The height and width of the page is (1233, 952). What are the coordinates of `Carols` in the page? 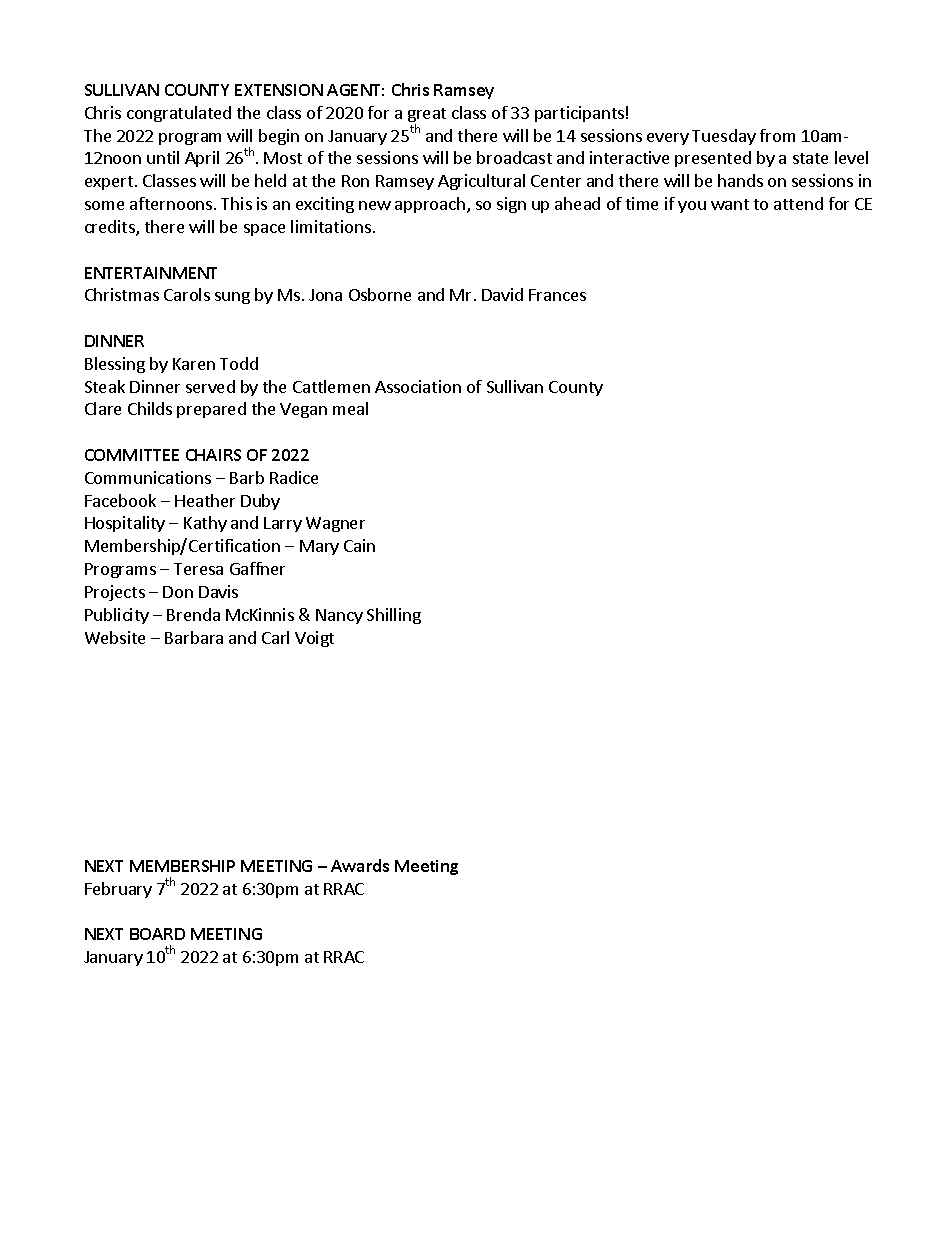 It's located at (187, 294).
